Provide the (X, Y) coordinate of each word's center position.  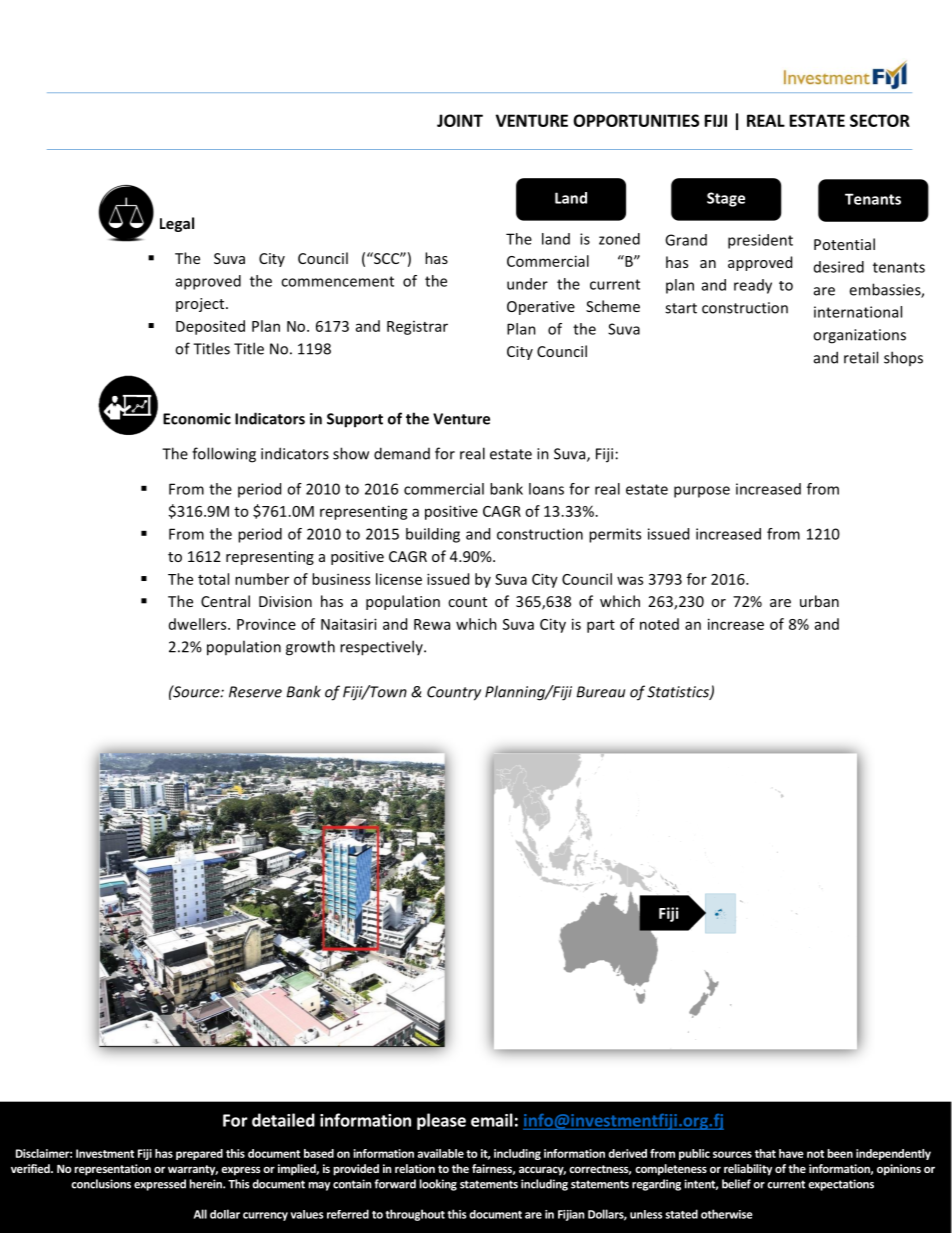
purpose (702, 492)
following (224, 455)
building (433, 535)
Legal (177, 224)
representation (112, 1170)
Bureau (601, 692)
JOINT (460, 120)
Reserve (255, 692)
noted (659, 624)
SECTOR (880, 120)
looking (438, 1185)
